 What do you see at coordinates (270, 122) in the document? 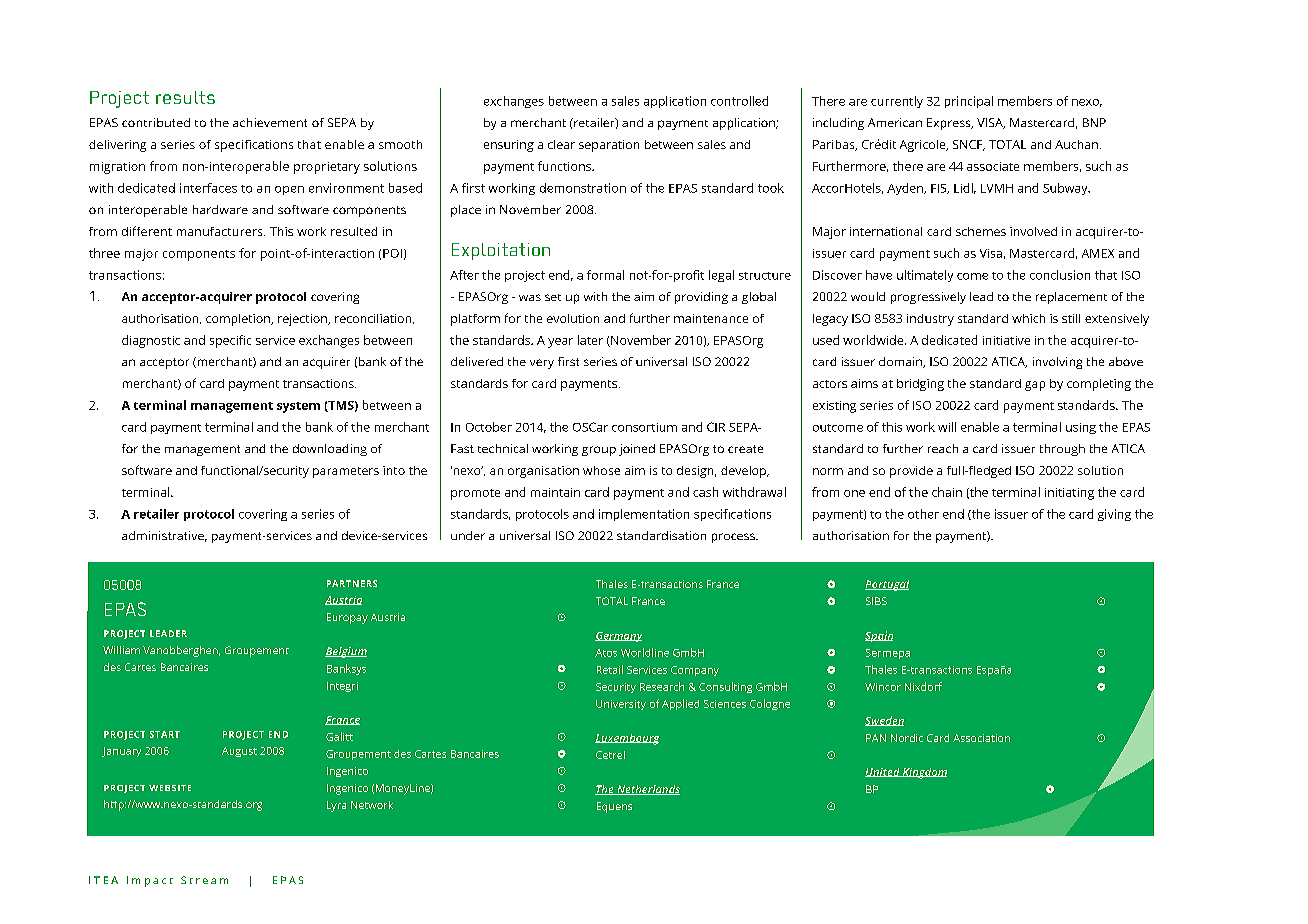
I see `achievement` at bounding box center [270, 122].
